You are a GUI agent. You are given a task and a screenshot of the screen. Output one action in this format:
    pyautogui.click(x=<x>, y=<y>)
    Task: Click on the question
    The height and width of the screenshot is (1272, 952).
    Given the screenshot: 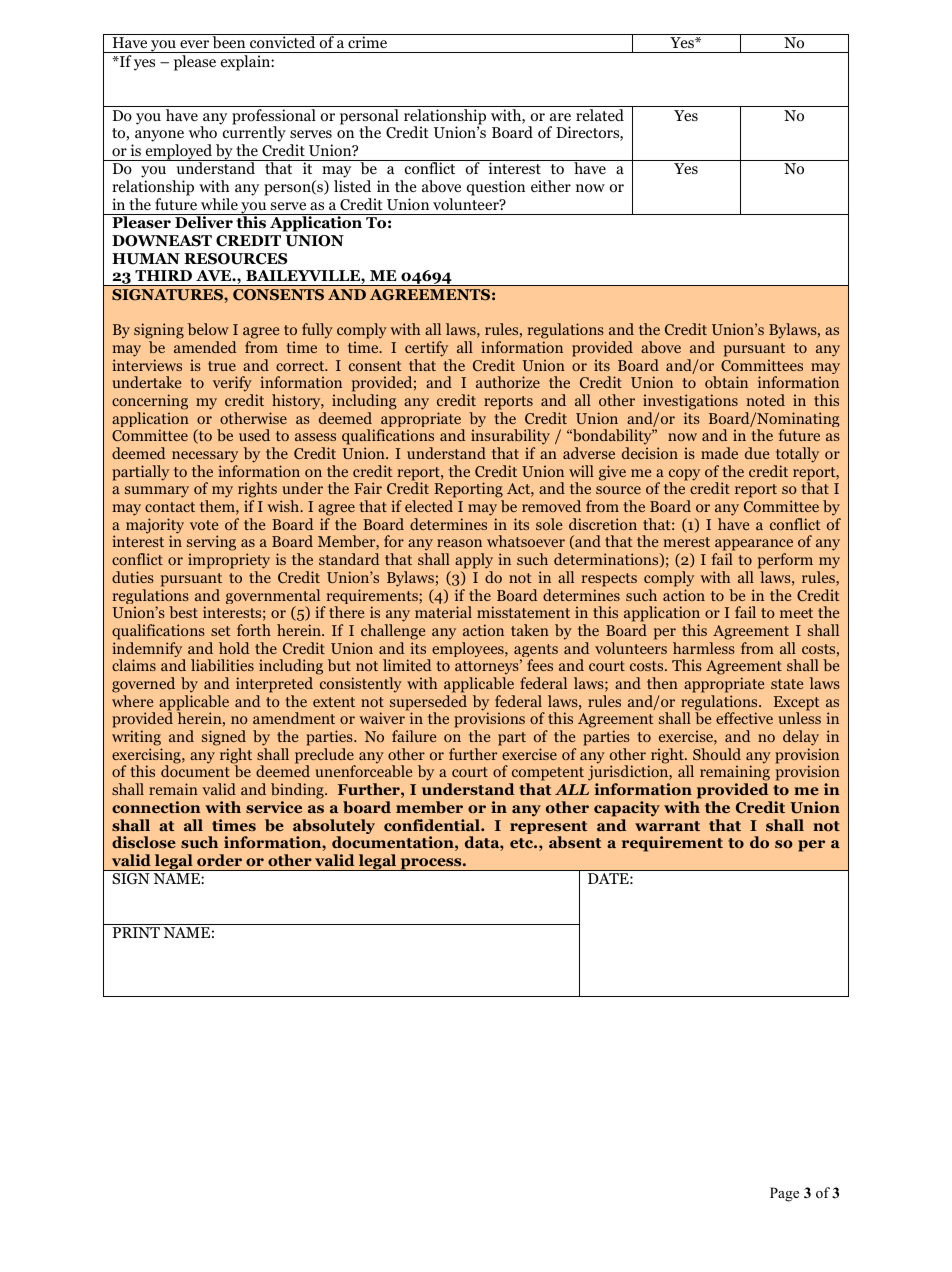 What is the action you would take?
    pyautogui.click(x=496, y=188)
